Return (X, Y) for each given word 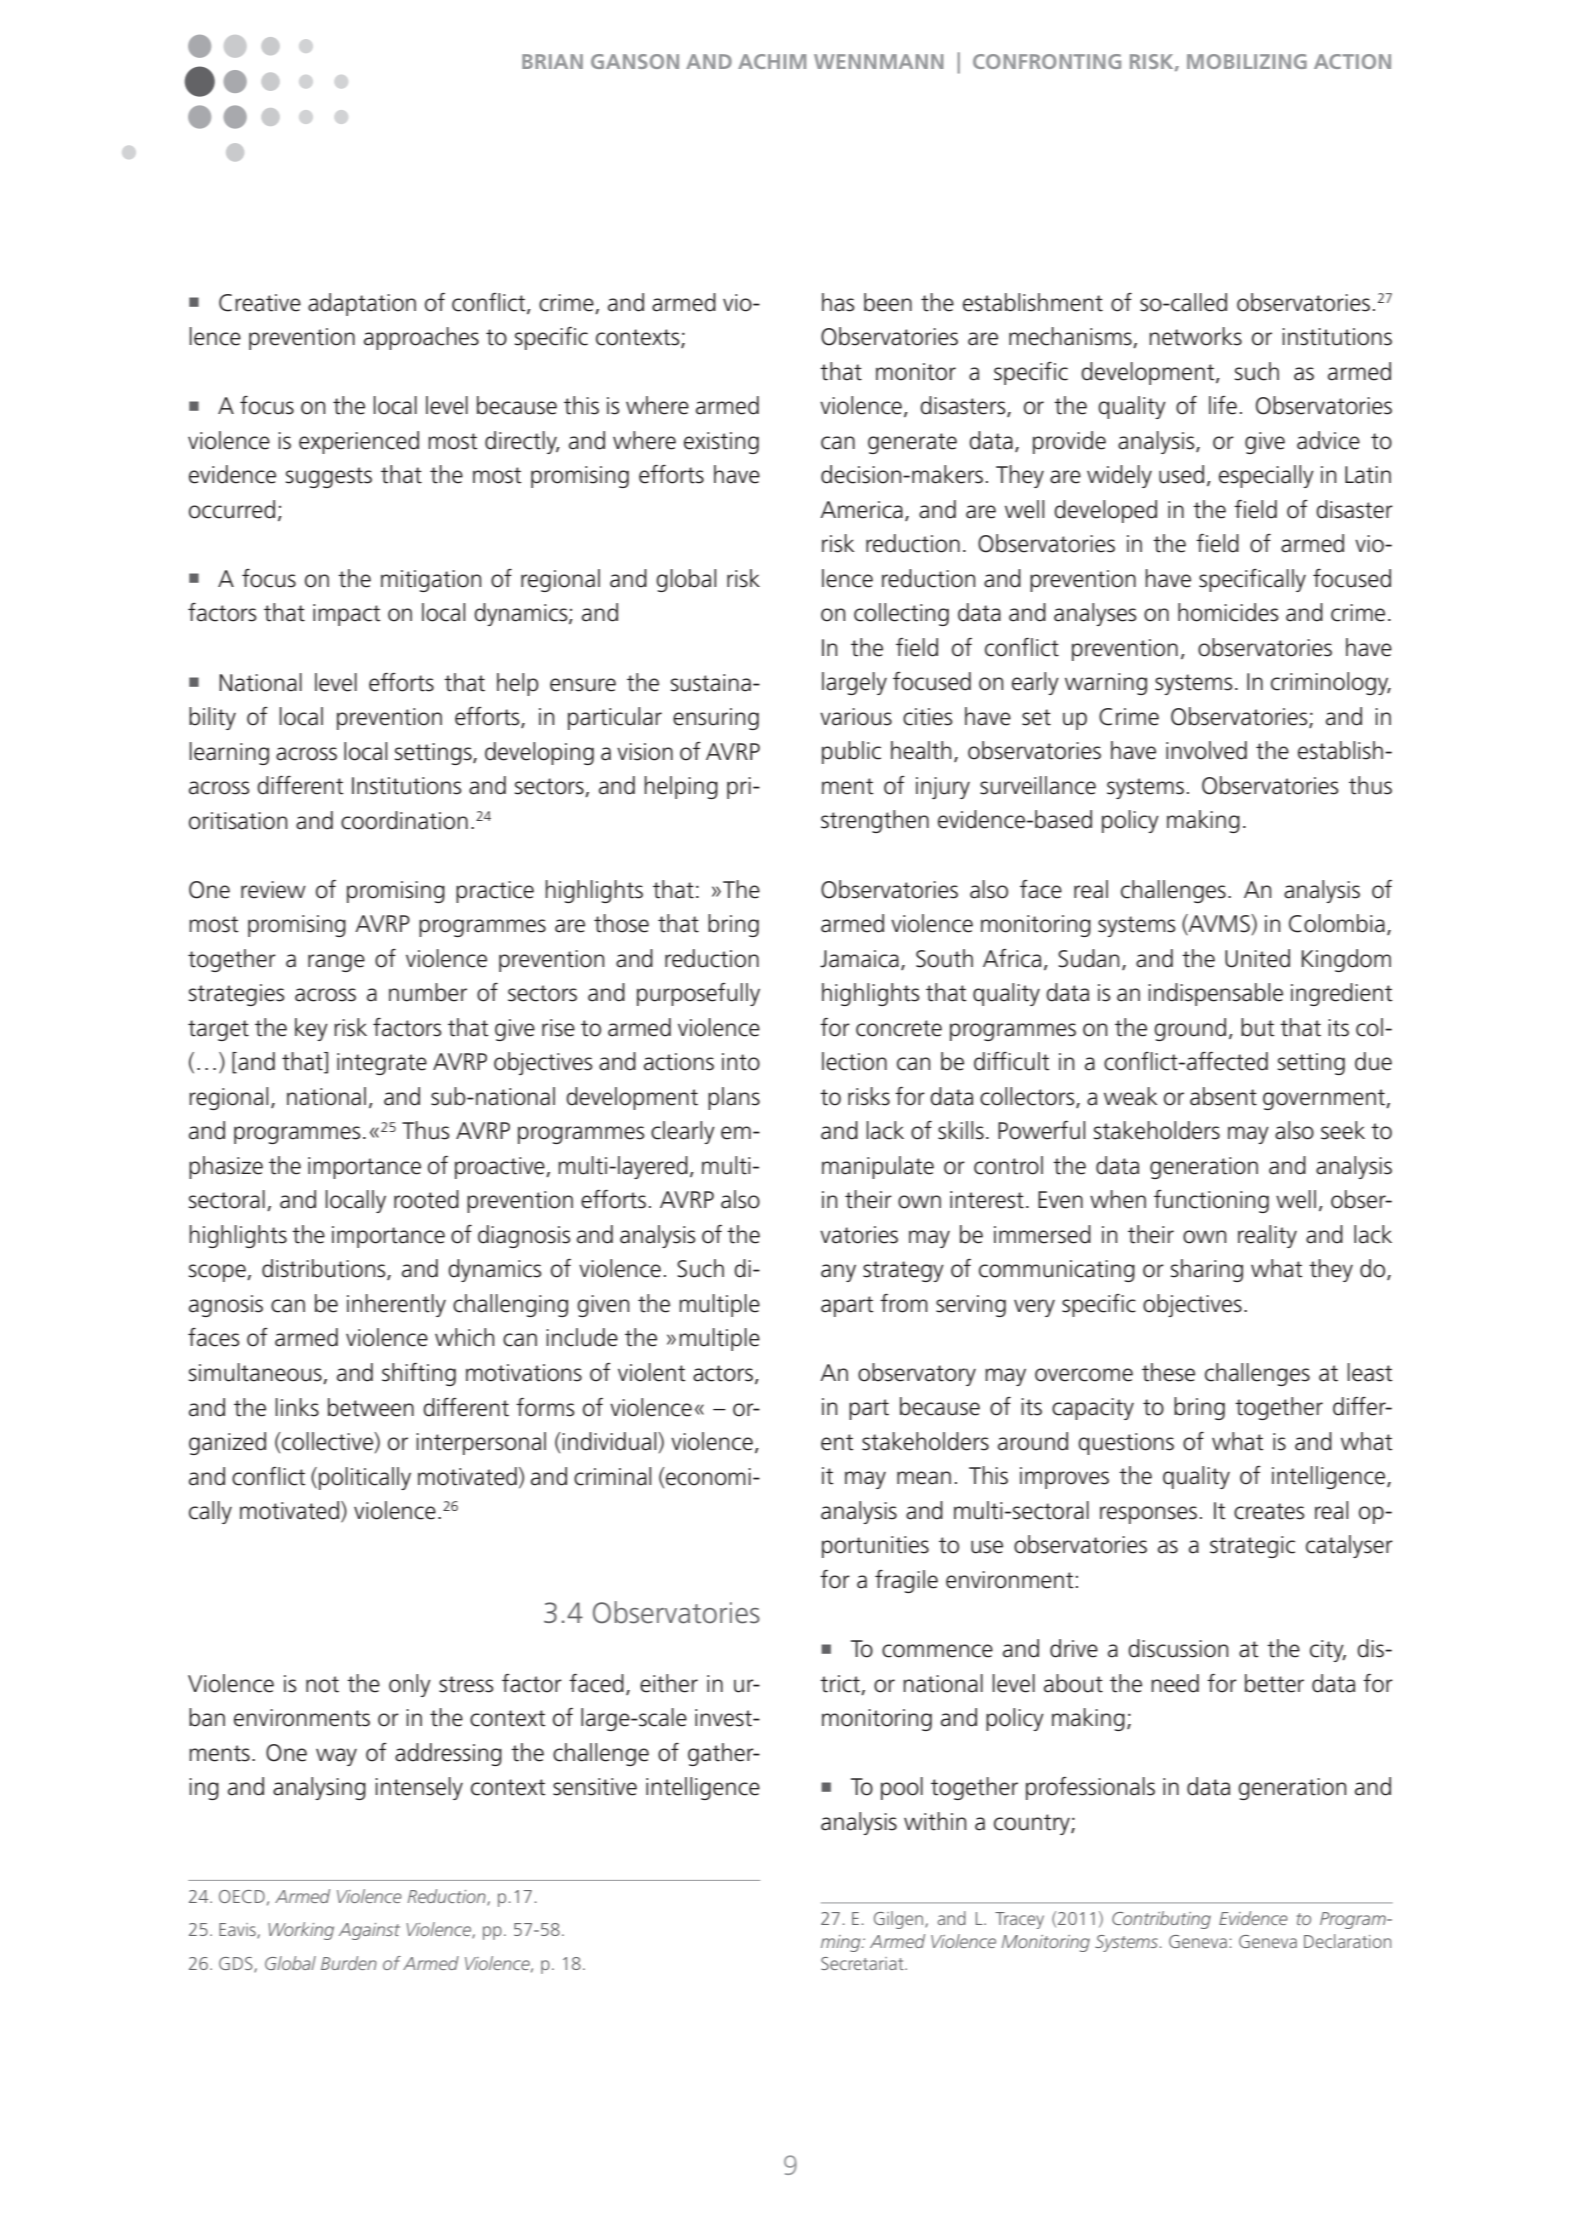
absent (1223, 1096)
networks (1195, 336)
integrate (382, 1064)
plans (734, 1098)
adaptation (362, 304)
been (888, 302)
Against (369, 1931)
